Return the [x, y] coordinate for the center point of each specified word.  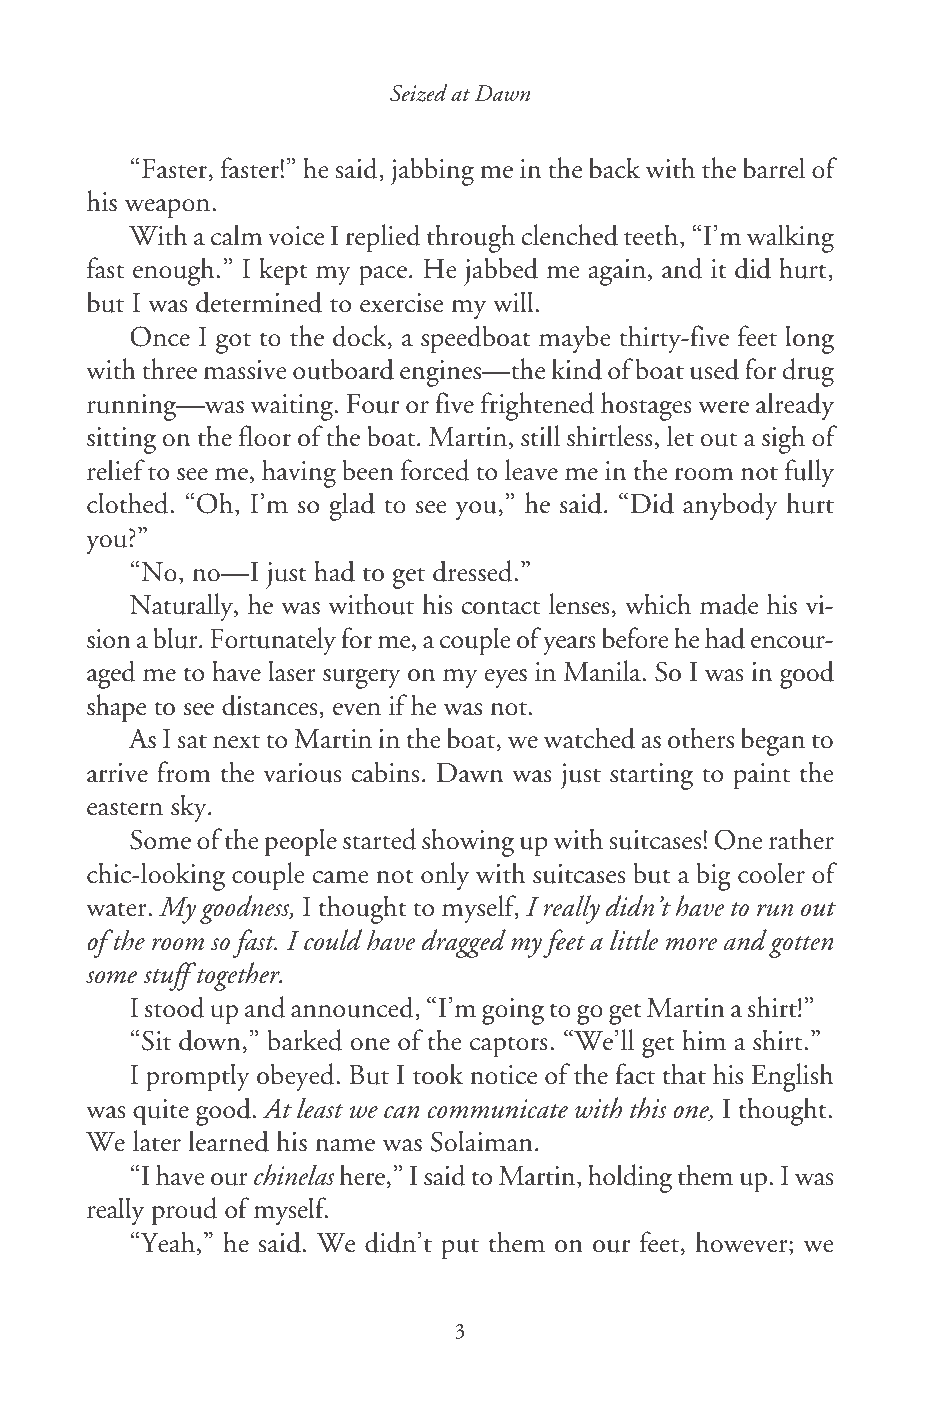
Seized [419, 93]
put [460, 1249]
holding [630, 1178]
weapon [169, 209]
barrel [774, 168]
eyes [506, 678]
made [729, 604]
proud [184, 1211]
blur [176, 638]
